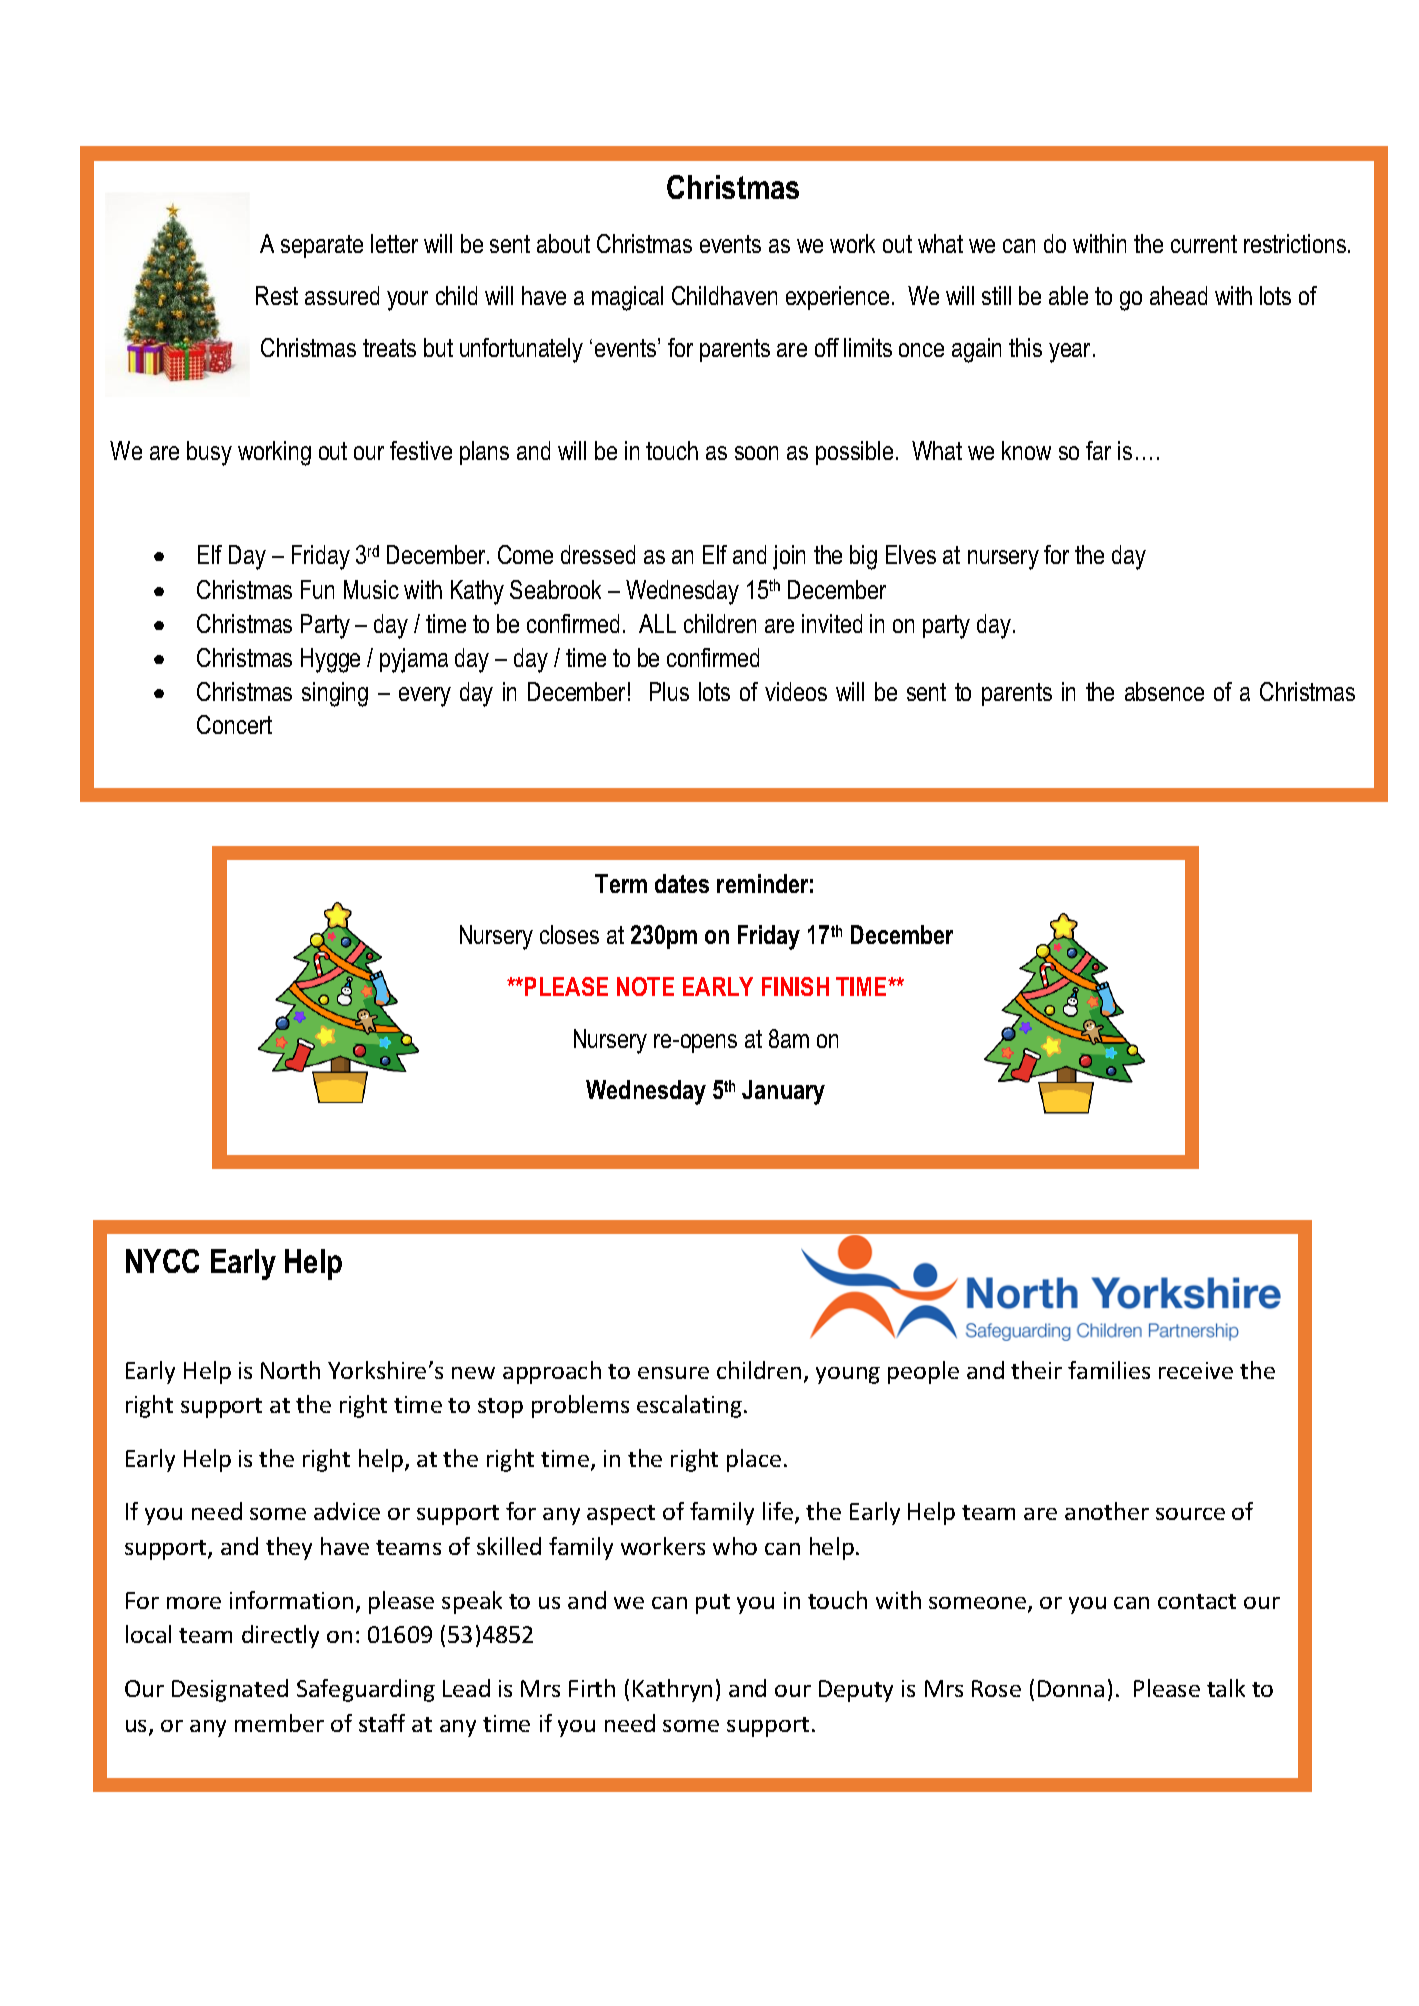 The width and height of the image is (1419, 2006). What do you see at coordinates (795, 986) in the image?
I see `FINISH` at bounding box center [795, 986].
